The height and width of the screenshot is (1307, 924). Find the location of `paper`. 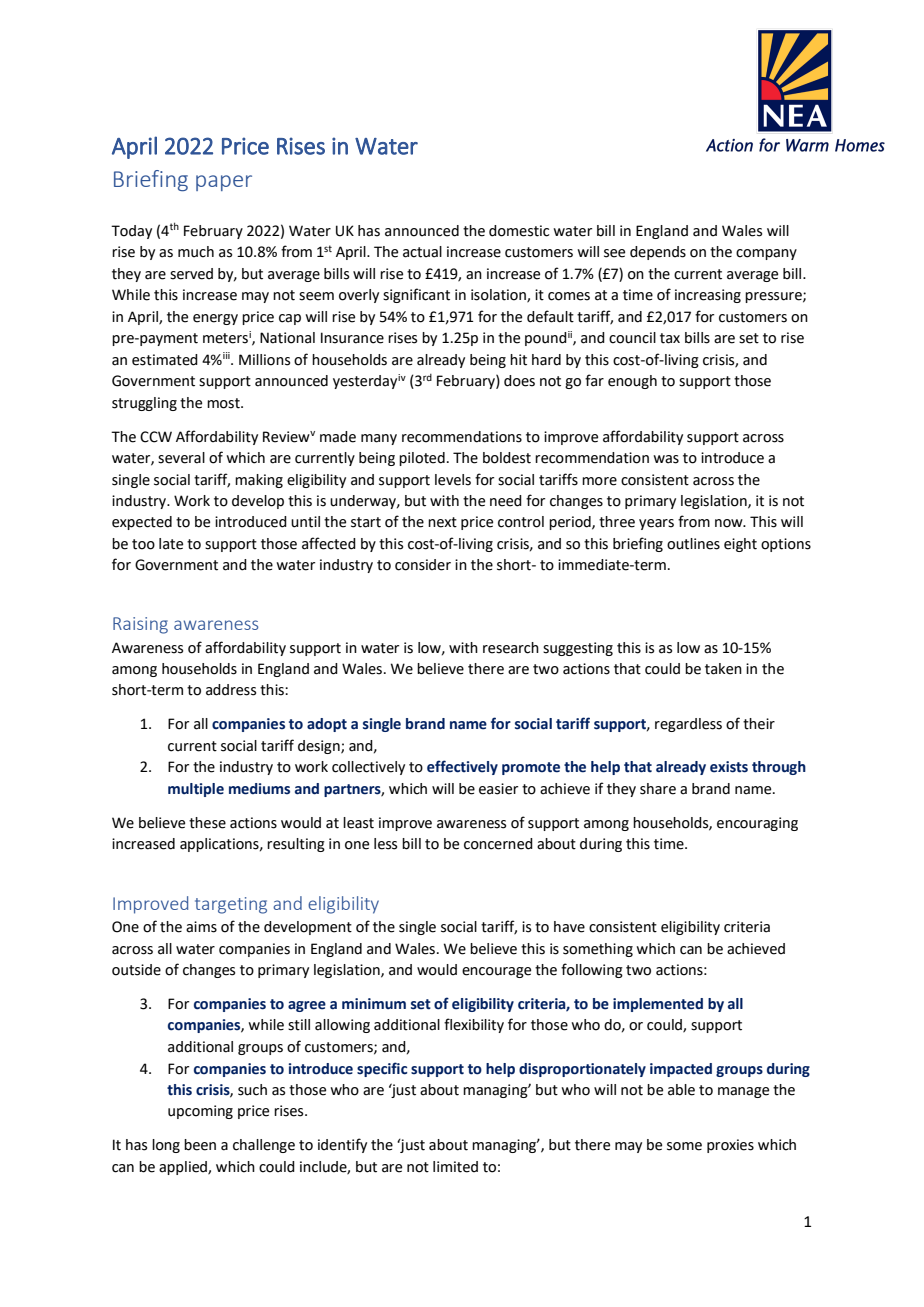

paper is located at coordinates (224, 183).
